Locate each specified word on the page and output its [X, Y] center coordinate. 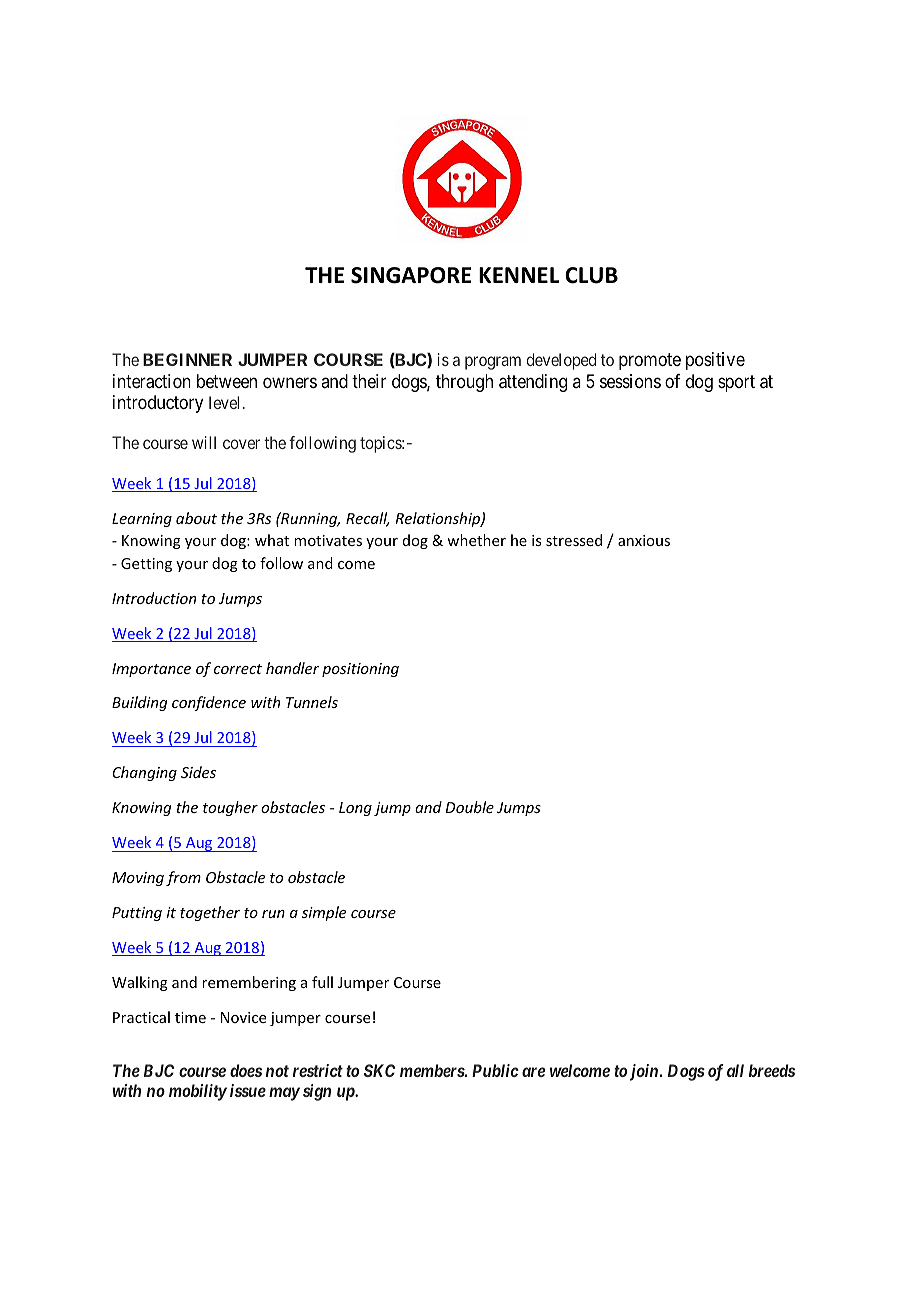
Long [355, 809]
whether [476, 540]
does [246, 1070]
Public [495, 1070]
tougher [230, 808]
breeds [772, 1070]
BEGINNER [187, 359]
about [196, 518]
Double [470, 807]
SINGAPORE [411, 275]
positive [715, 361]
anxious [644, 540]
